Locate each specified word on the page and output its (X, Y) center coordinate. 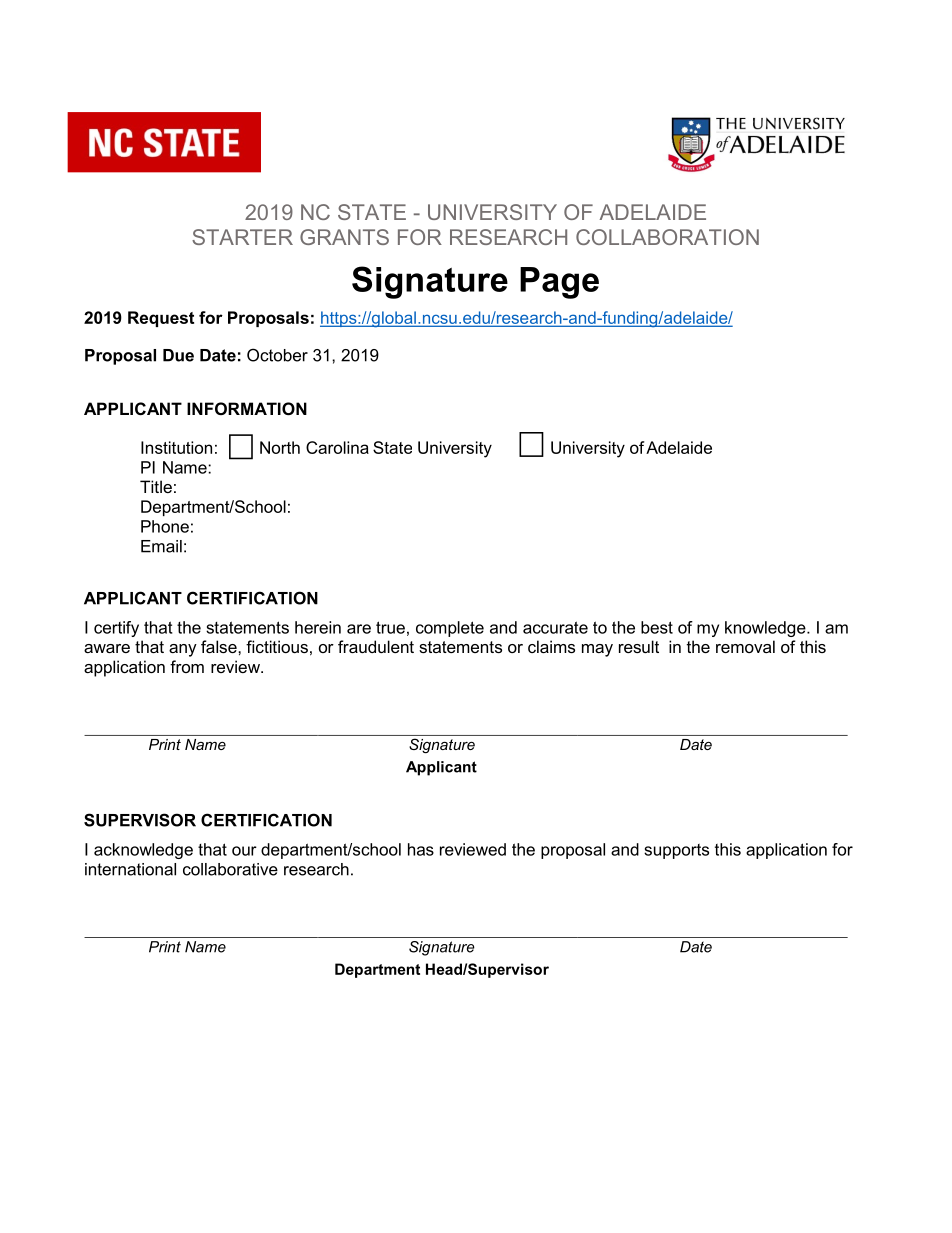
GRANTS (344, 237)
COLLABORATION (667, 237)
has (421, 849)
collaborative (230, 869)
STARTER (242, 237)
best (657, 627)
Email (161, 546)
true (390, 627)
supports (676, 851)
